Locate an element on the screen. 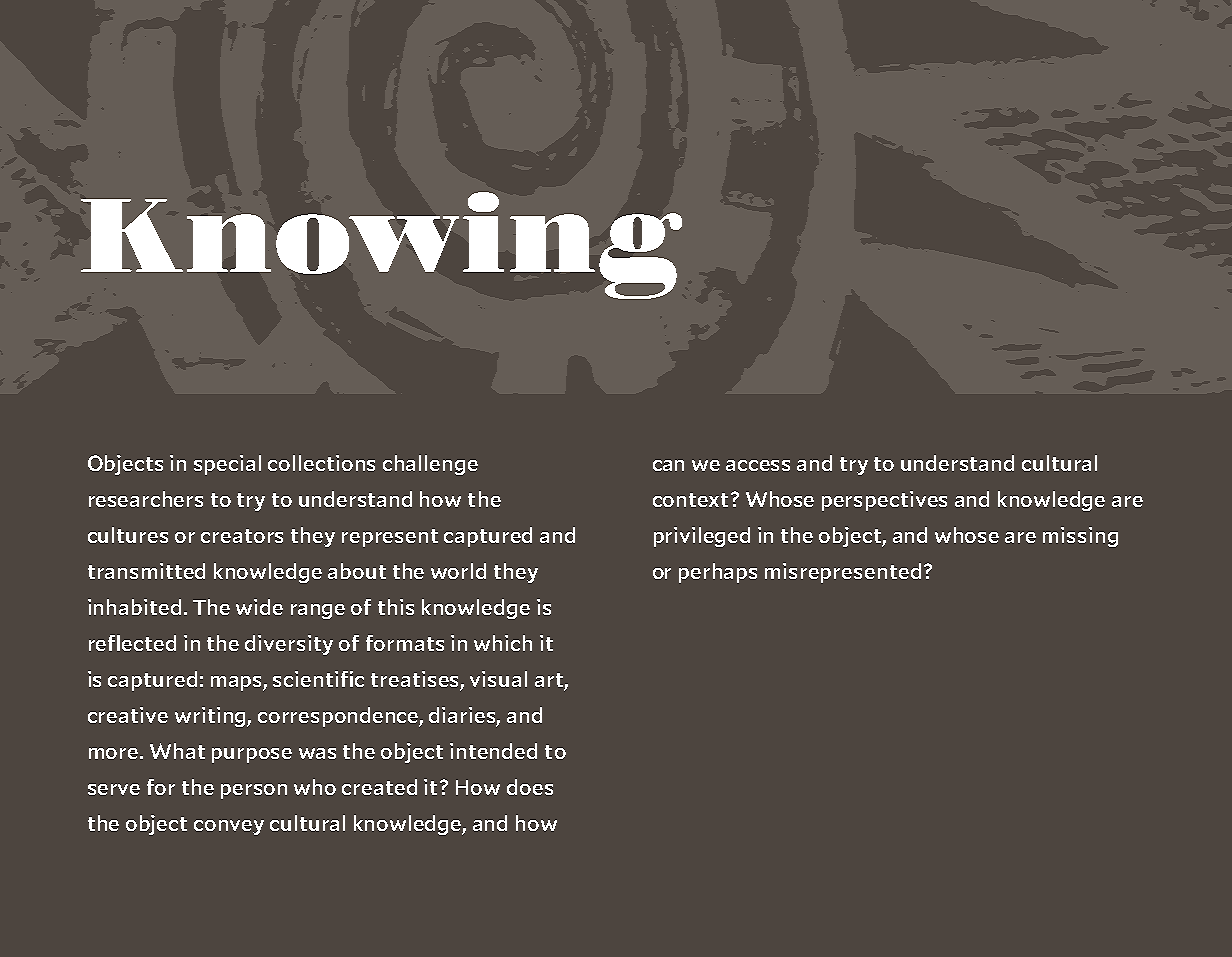 This screenshot has width=1232, height=957. Knowing is located at coordinates (381, 245).
